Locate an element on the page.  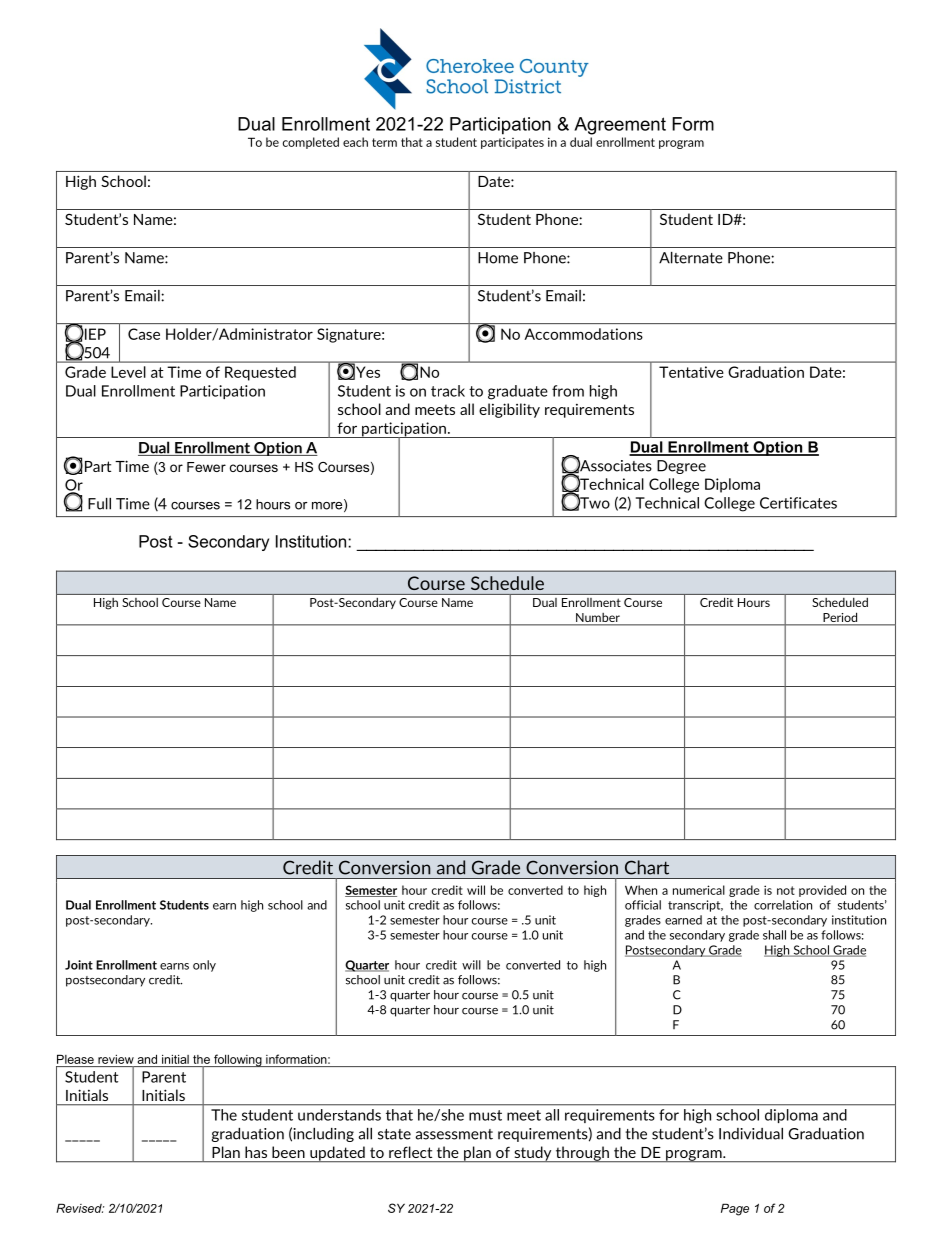
term is located at coordinates (384, 142).
